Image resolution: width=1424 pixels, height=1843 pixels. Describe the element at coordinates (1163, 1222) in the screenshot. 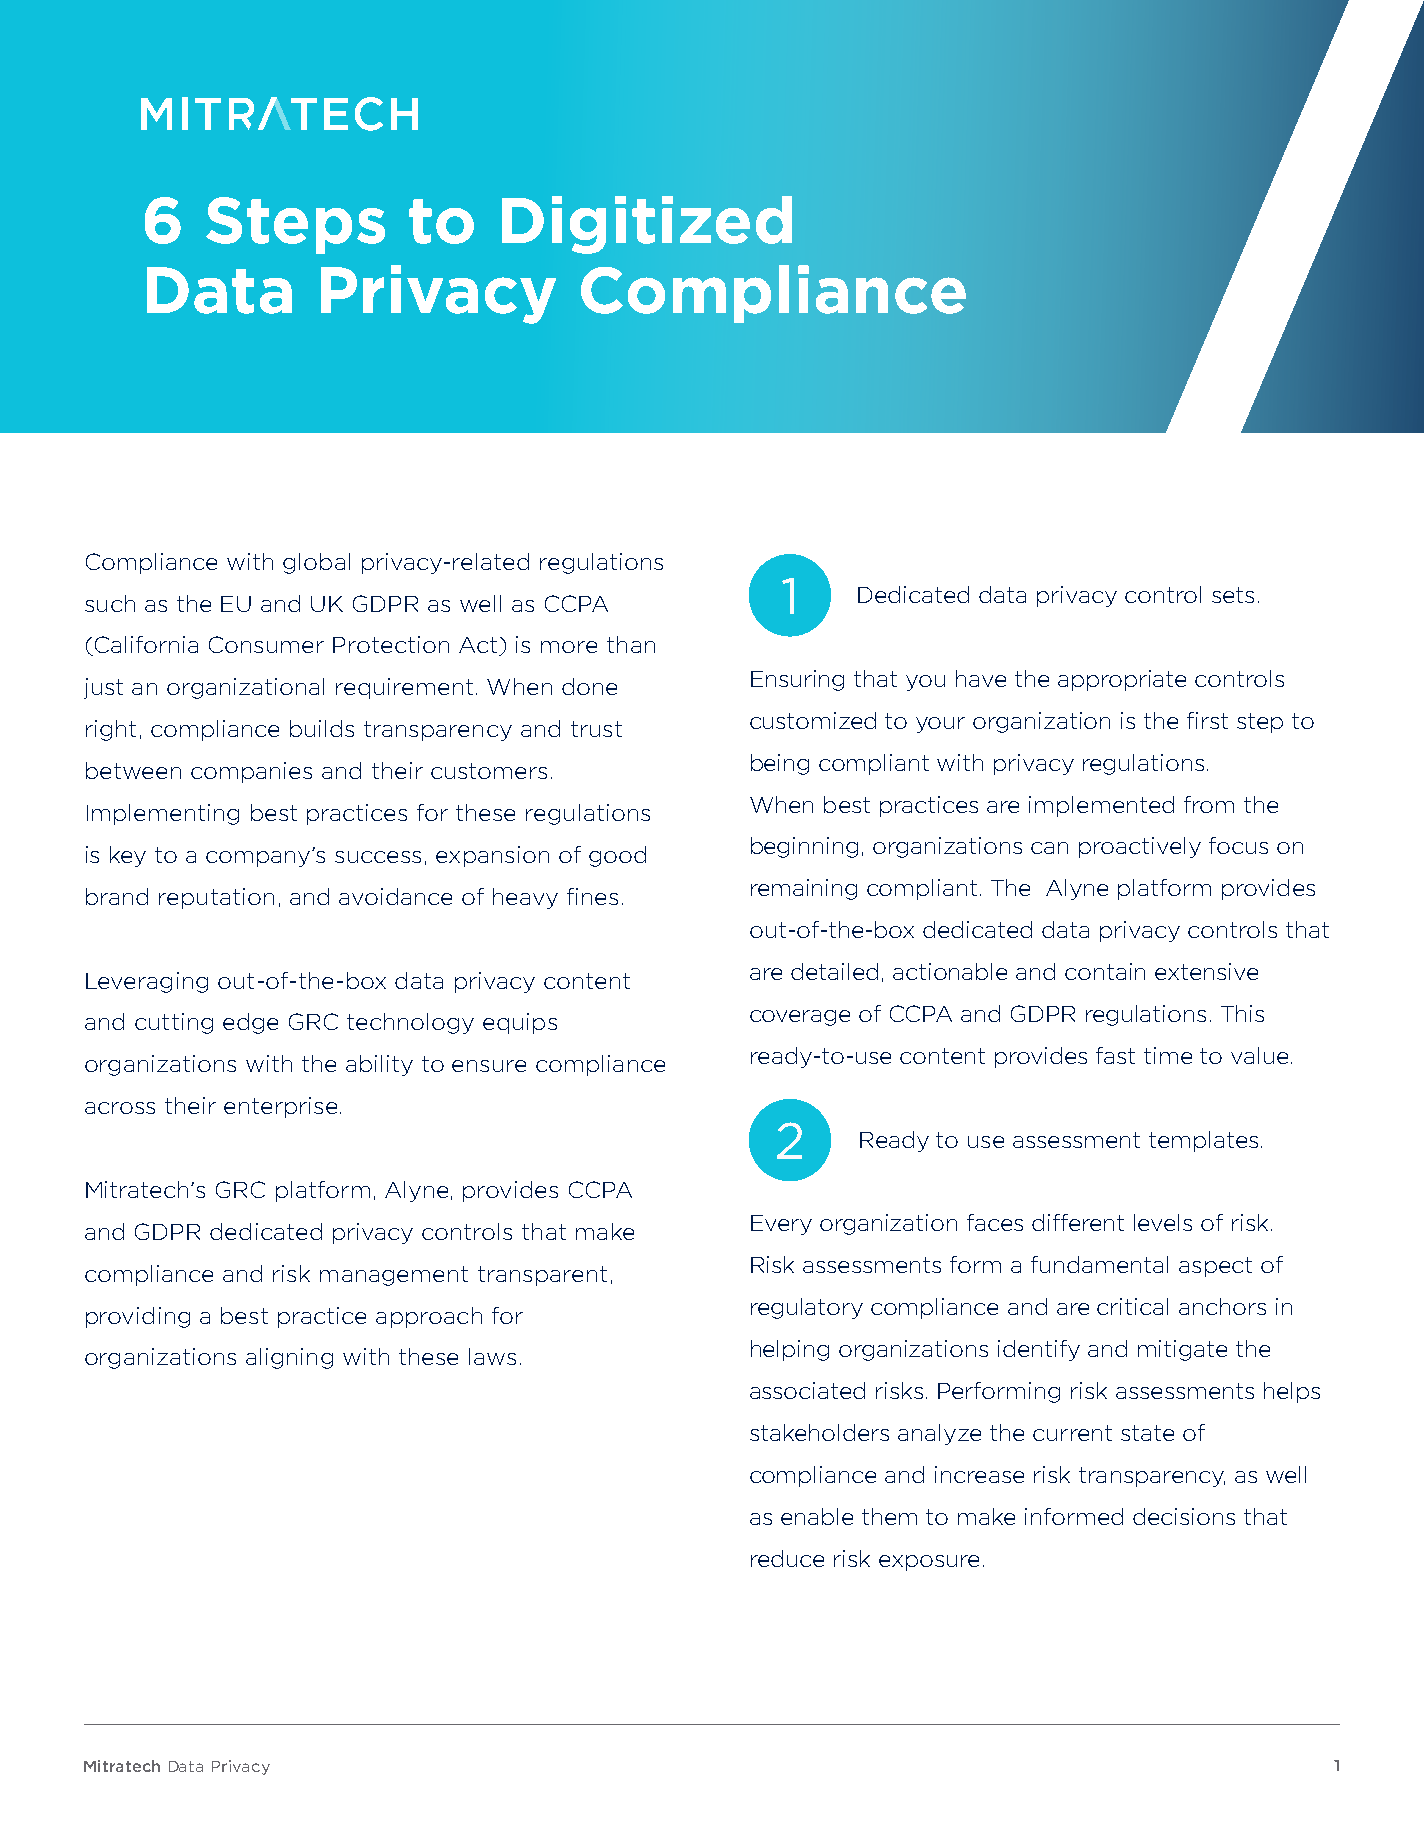

I see `levels` at that location.
